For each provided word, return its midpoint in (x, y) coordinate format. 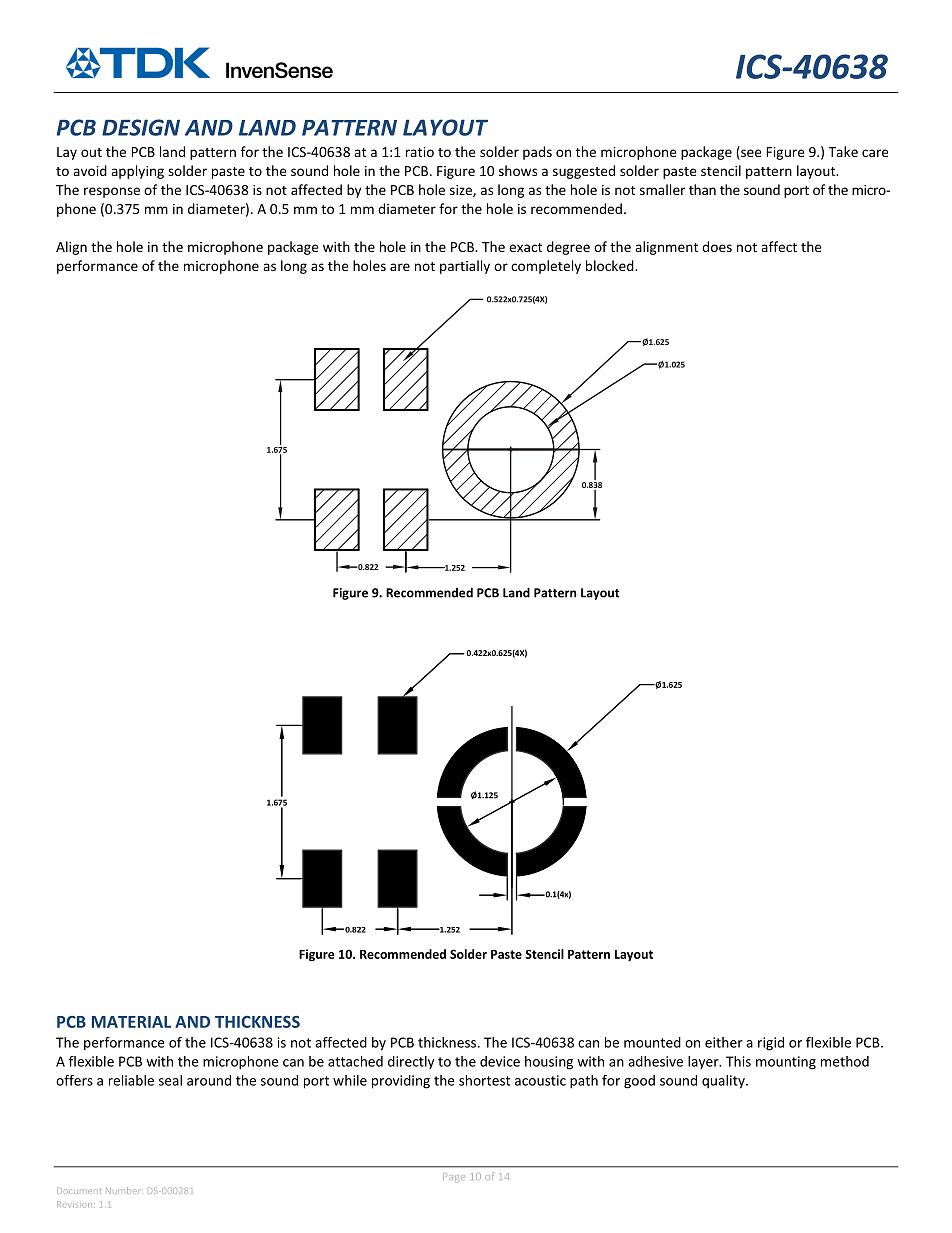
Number (123, 1190)
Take (843, 151)
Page (454, 1177)
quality (724, 1082)
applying (137, 172)
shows (518, 170)
